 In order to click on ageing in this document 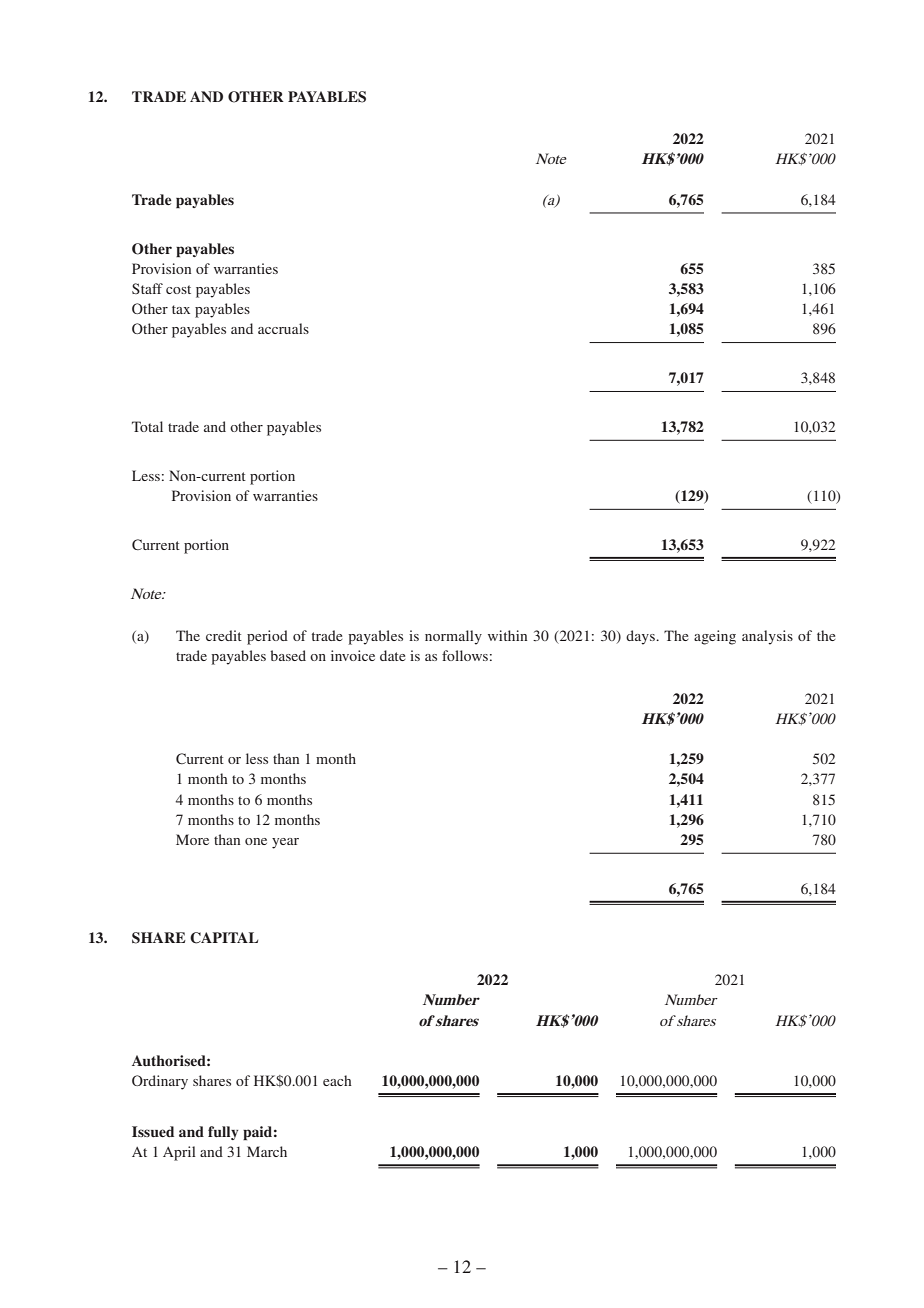, I will do `click(715, 637)`.
